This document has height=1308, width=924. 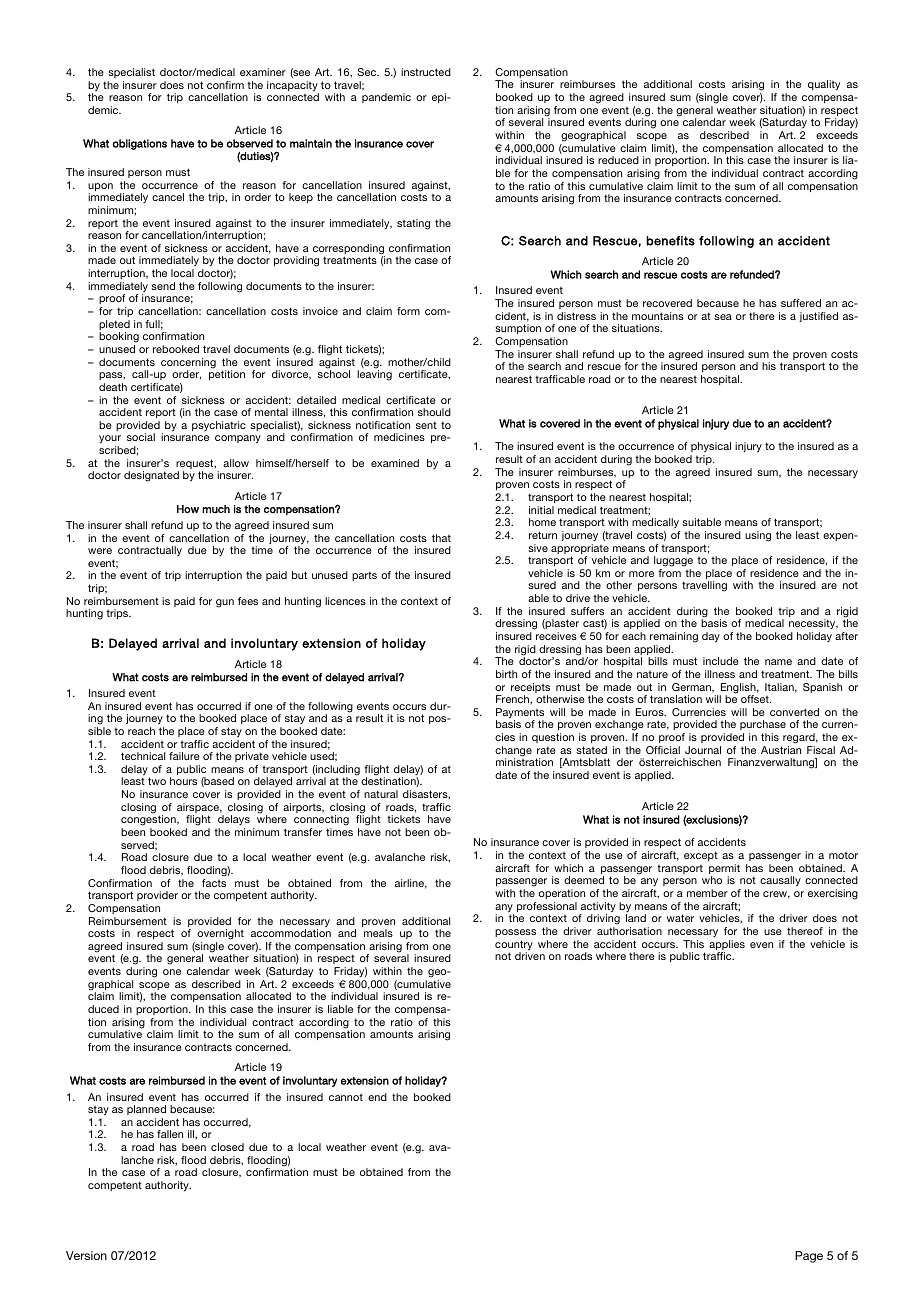 I want to click on facts, so click(x=214, y=883).
